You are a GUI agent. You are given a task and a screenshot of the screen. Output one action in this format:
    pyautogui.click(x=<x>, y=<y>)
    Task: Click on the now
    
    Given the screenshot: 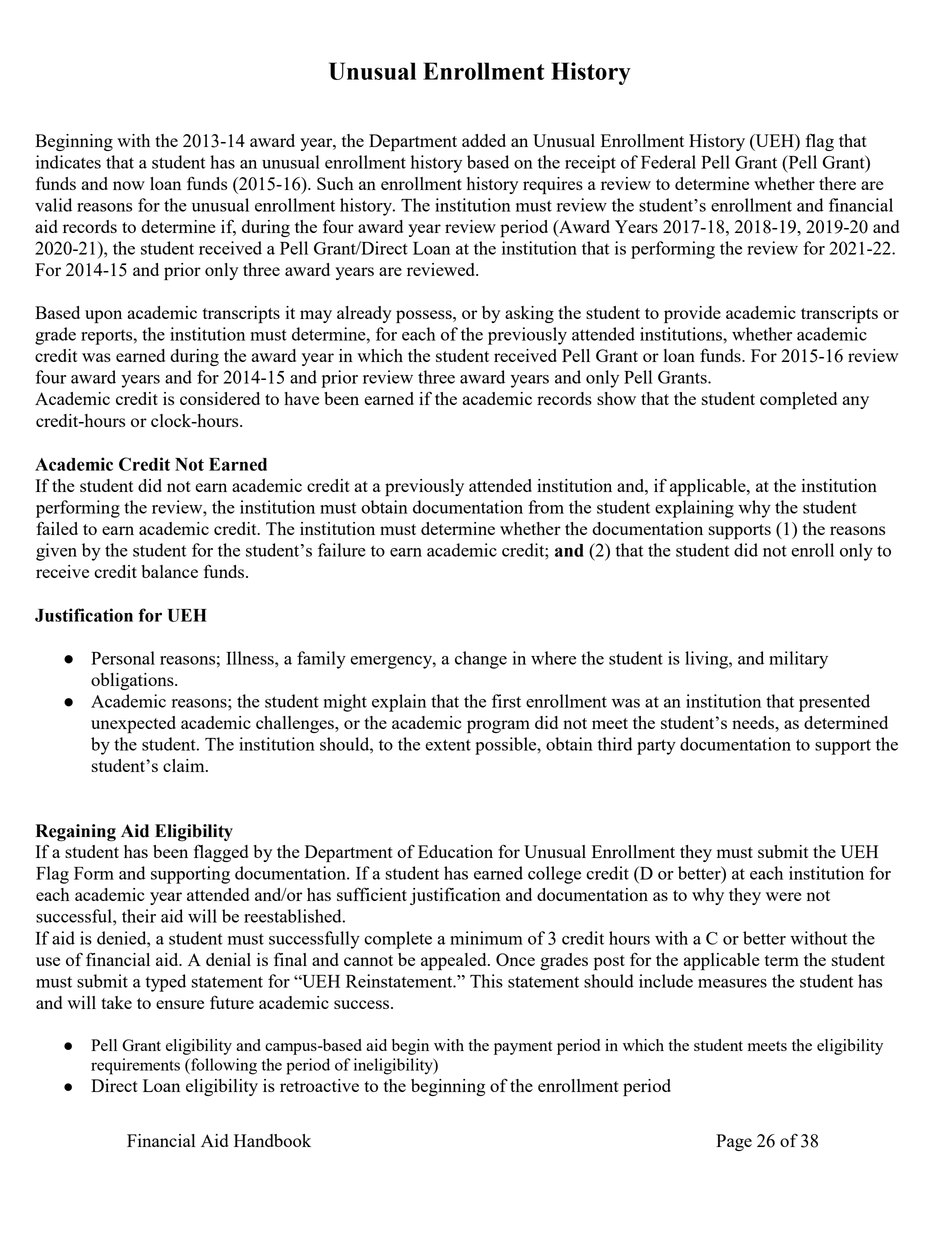 What is the action you would take?
    pyautogui.click(x=129, y=185)
